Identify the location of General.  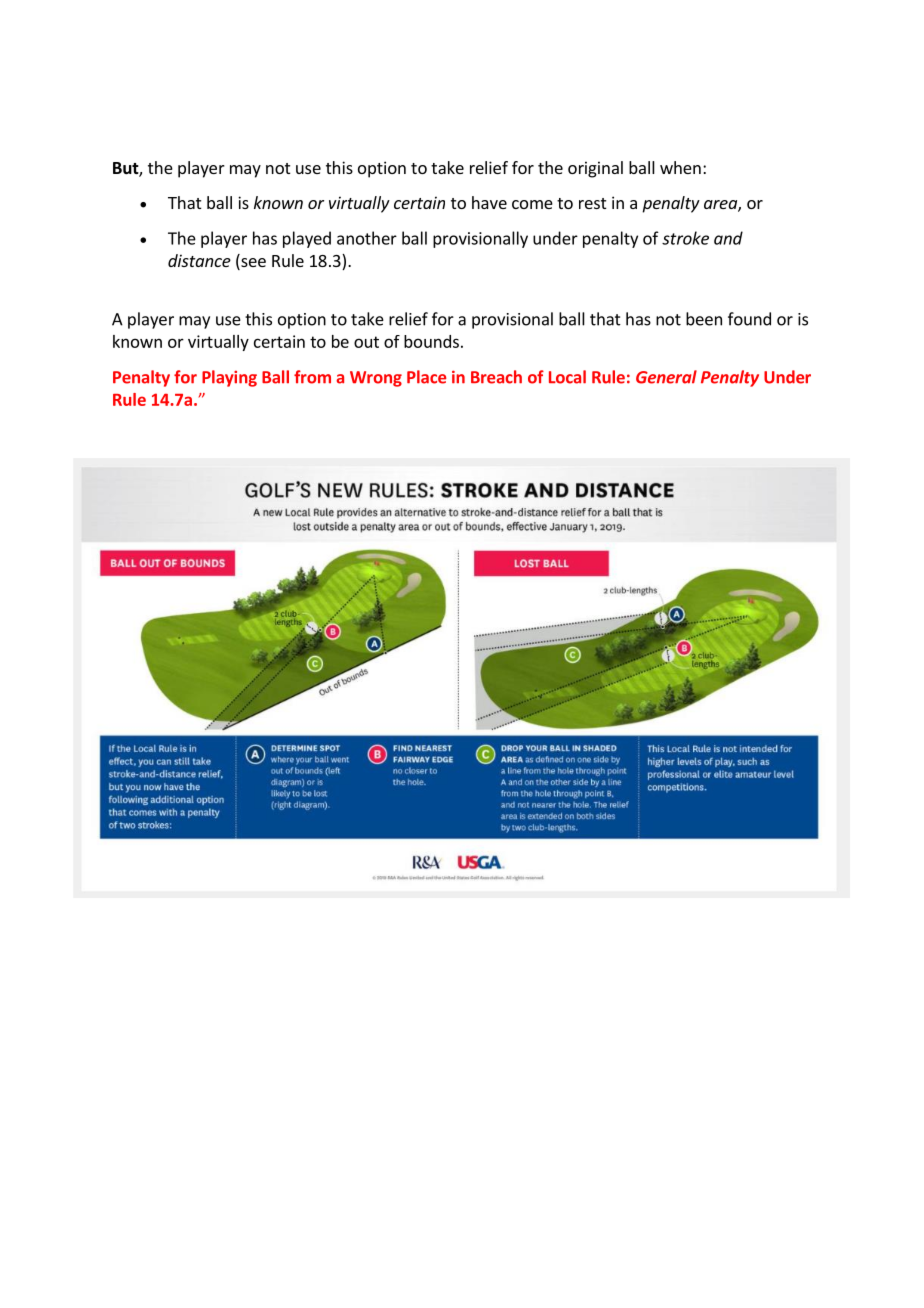
(666, 377).
